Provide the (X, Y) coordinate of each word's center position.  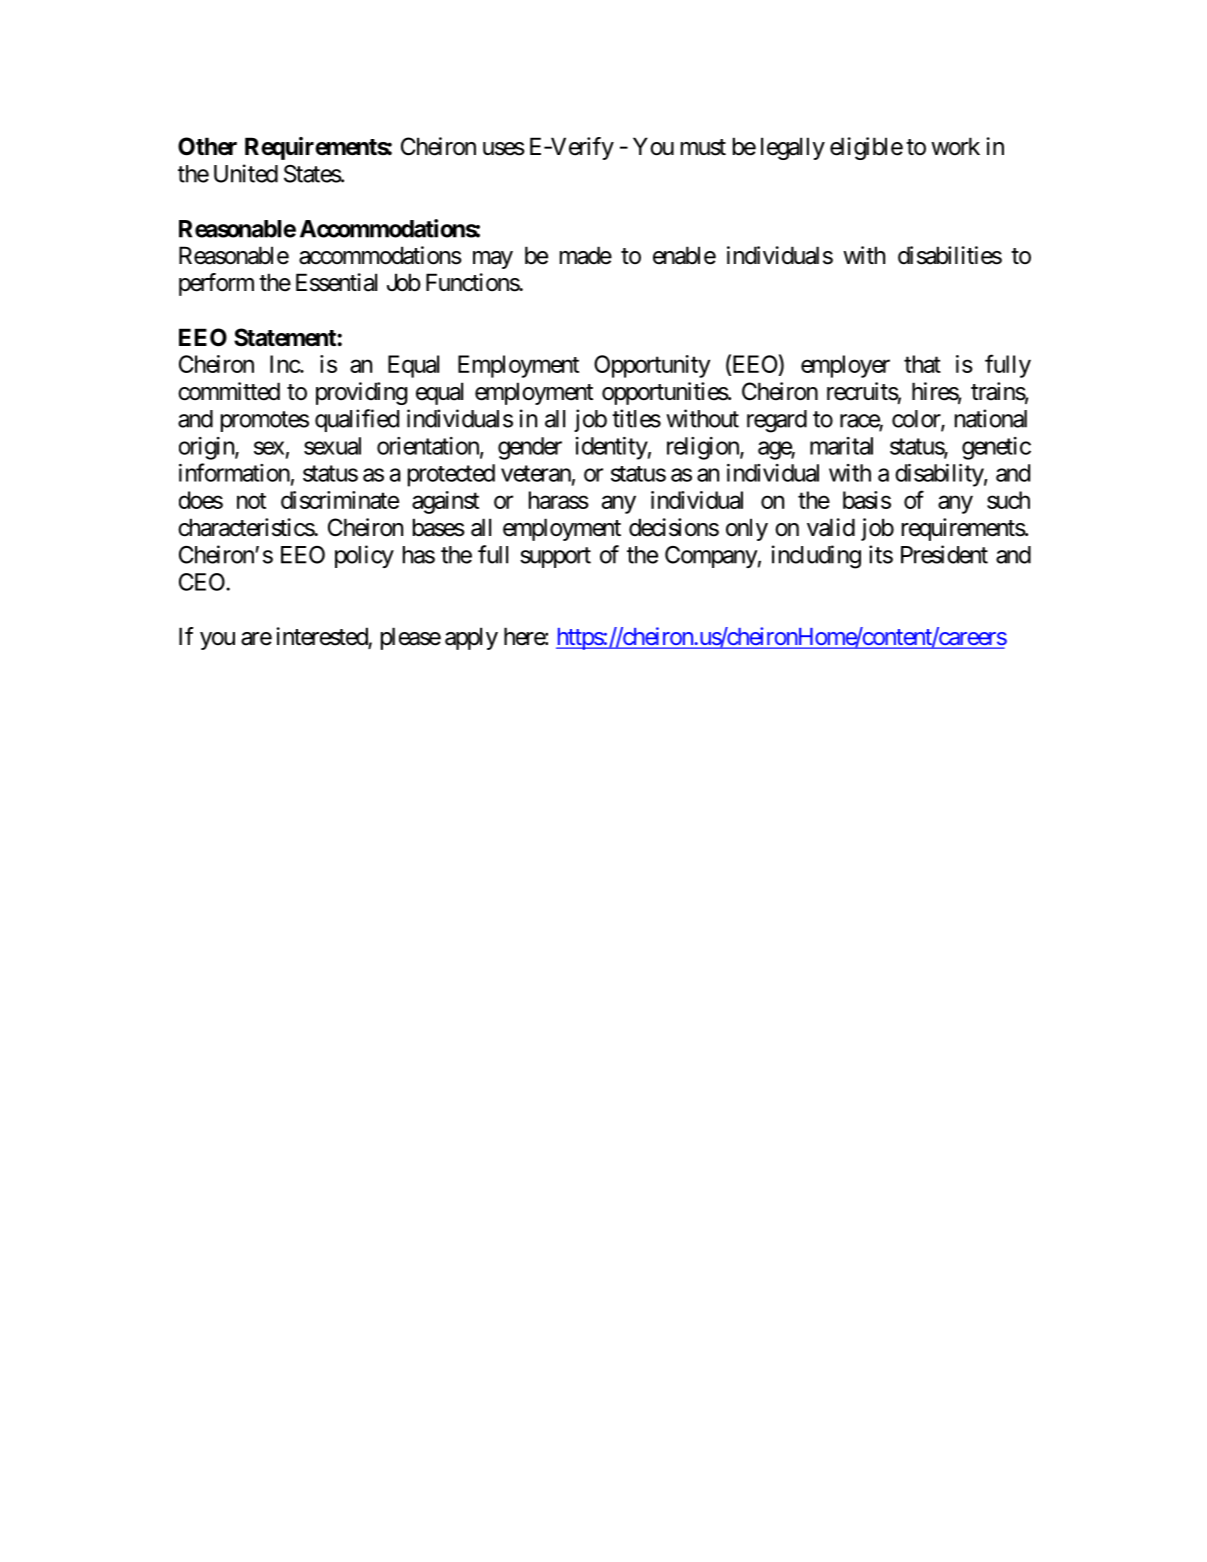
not (251, 501)
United (246, 173)
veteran (536, 473)
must (703, 147)
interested (322, 637)
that (922, 364)
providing (361, 393)
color (917, 420)
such (1008, 500)
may (493, 260)
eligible (866, 148)
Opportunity (652, 366)
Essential (336, 282)
